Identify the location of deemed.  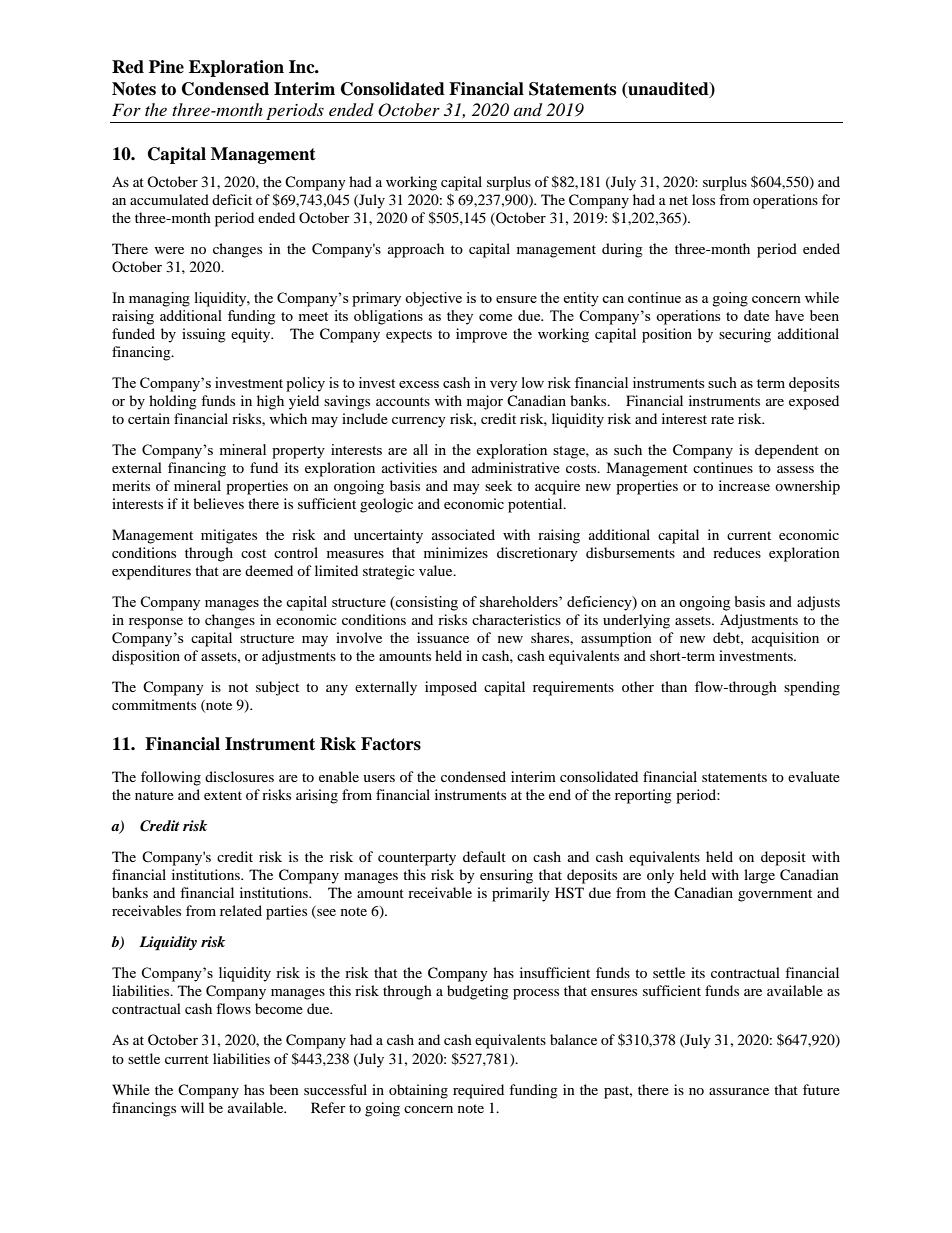
(269, 570).
